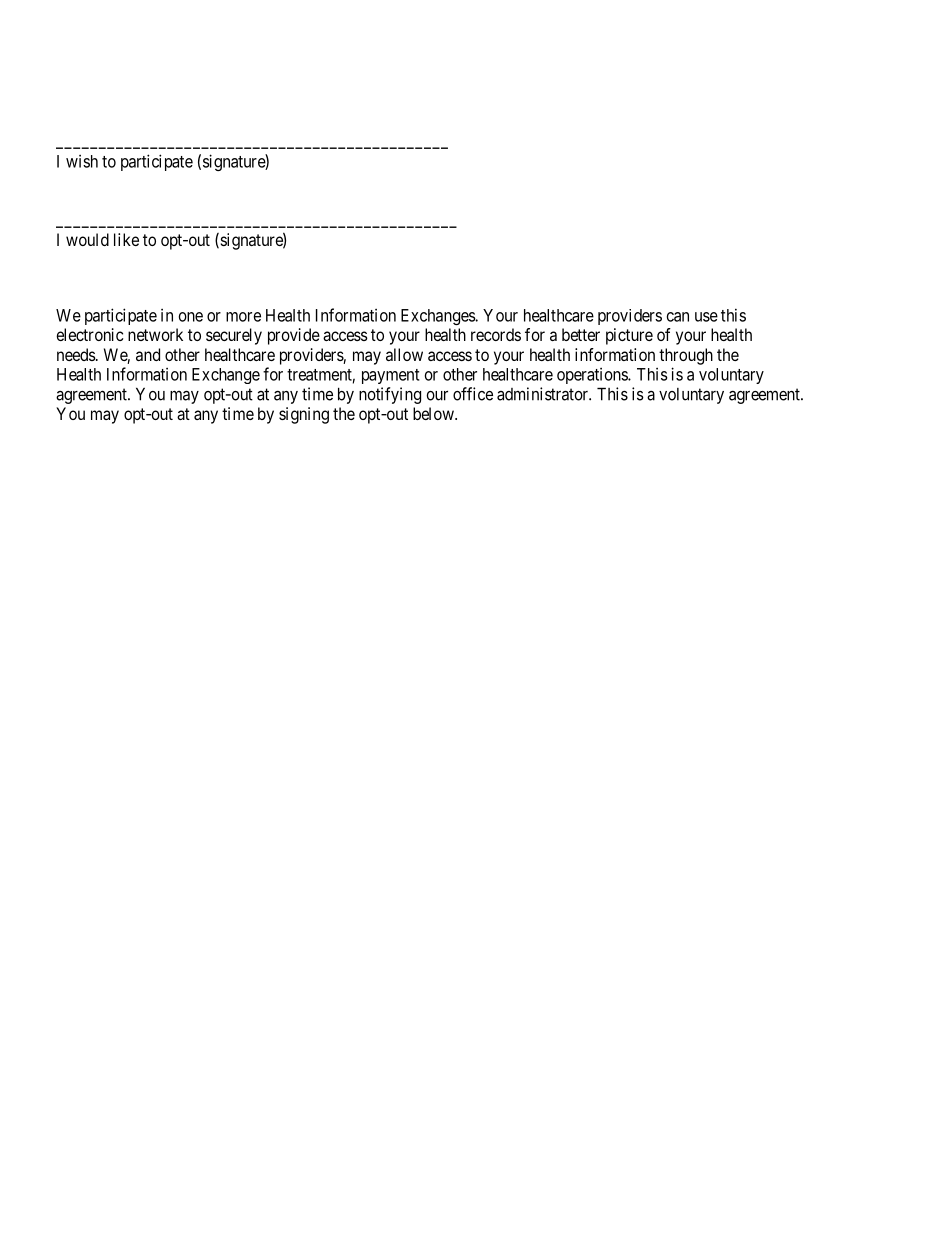 This page has width=952, height=1233. I want to click on through, so click(686, 356).
